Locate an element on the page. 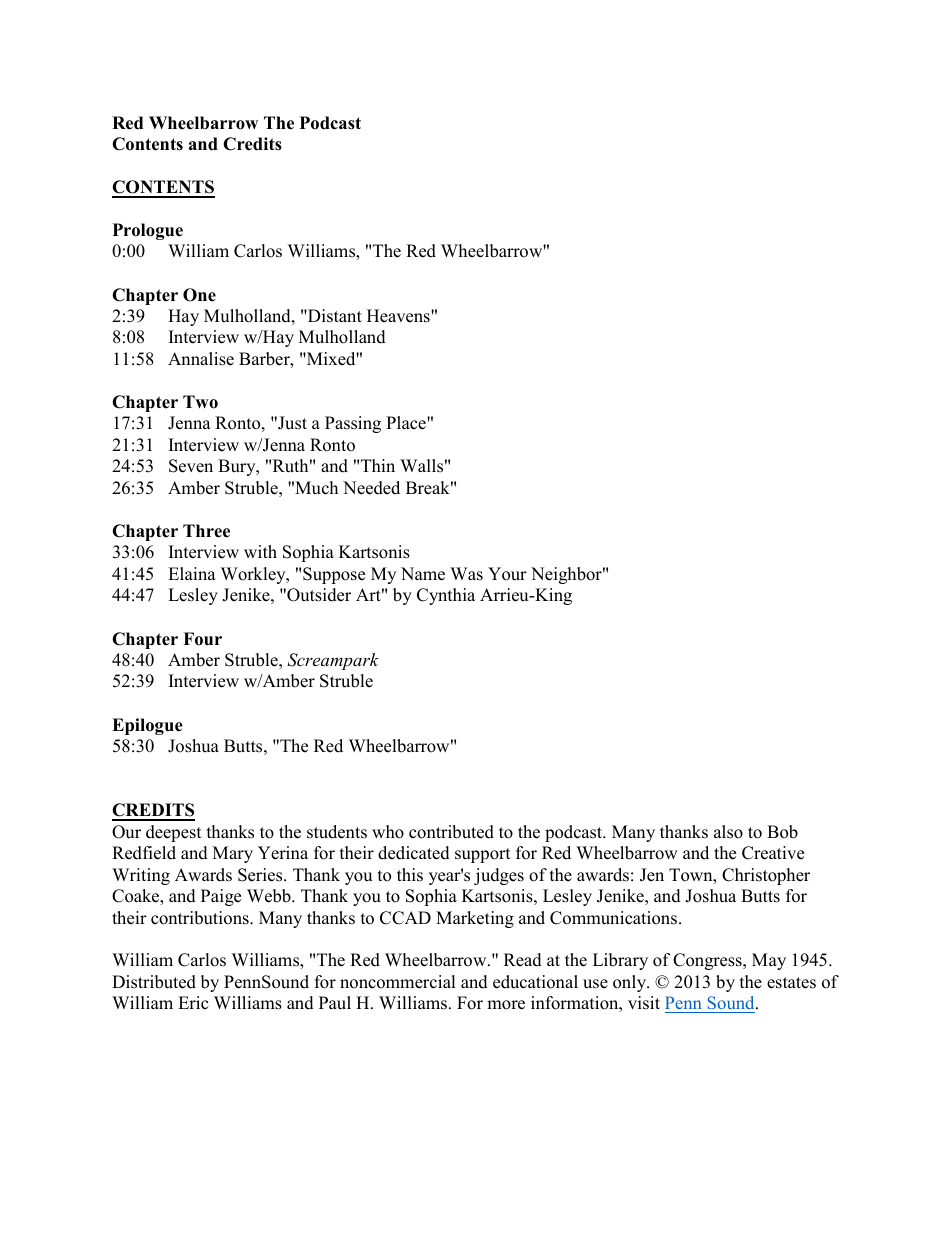 This image has width=952, height=1233. Needed is located at coordinates (371, 488).
